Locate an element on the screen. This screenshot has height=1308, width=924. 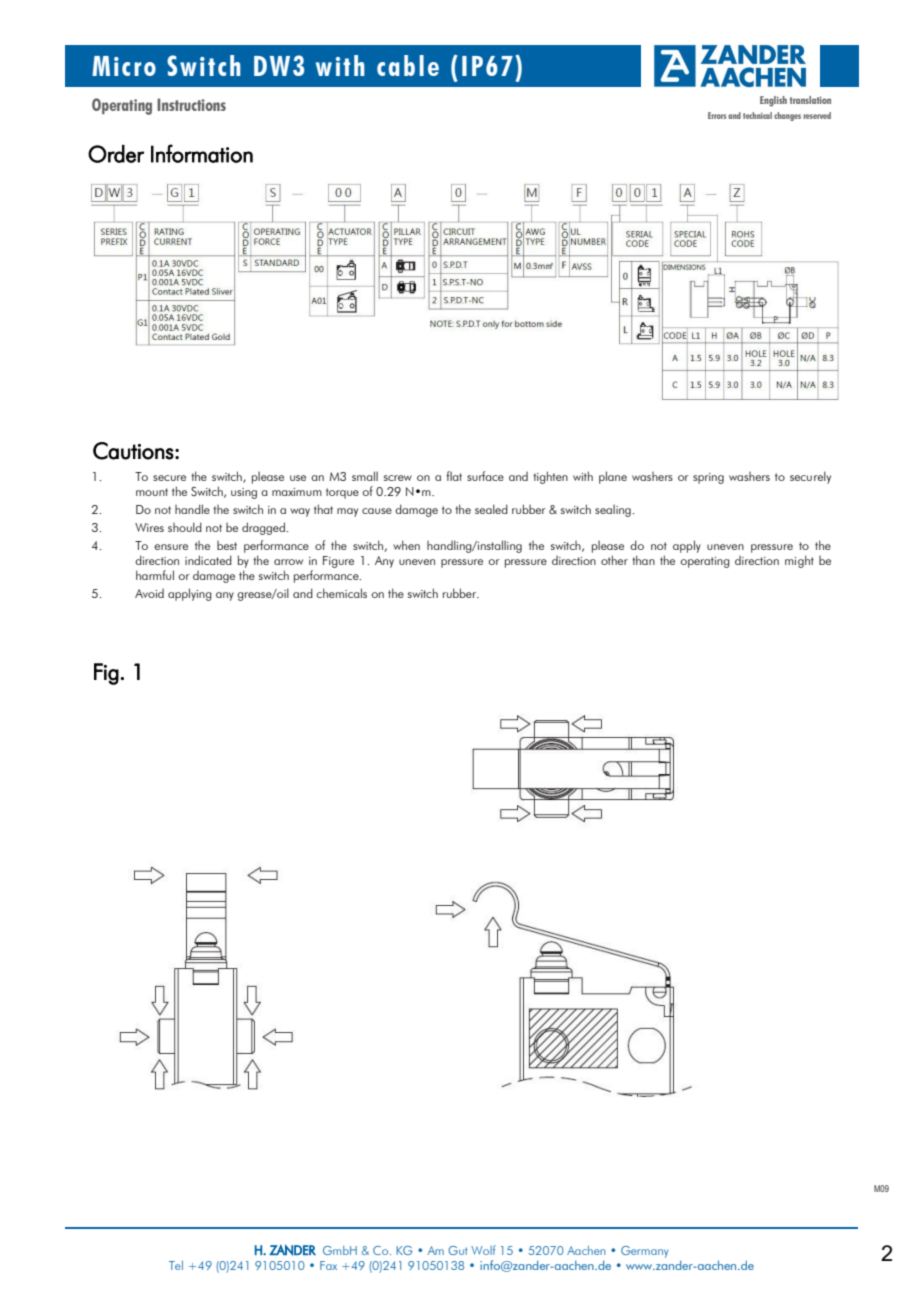
Avoid is located at coordinates (149, 593).
